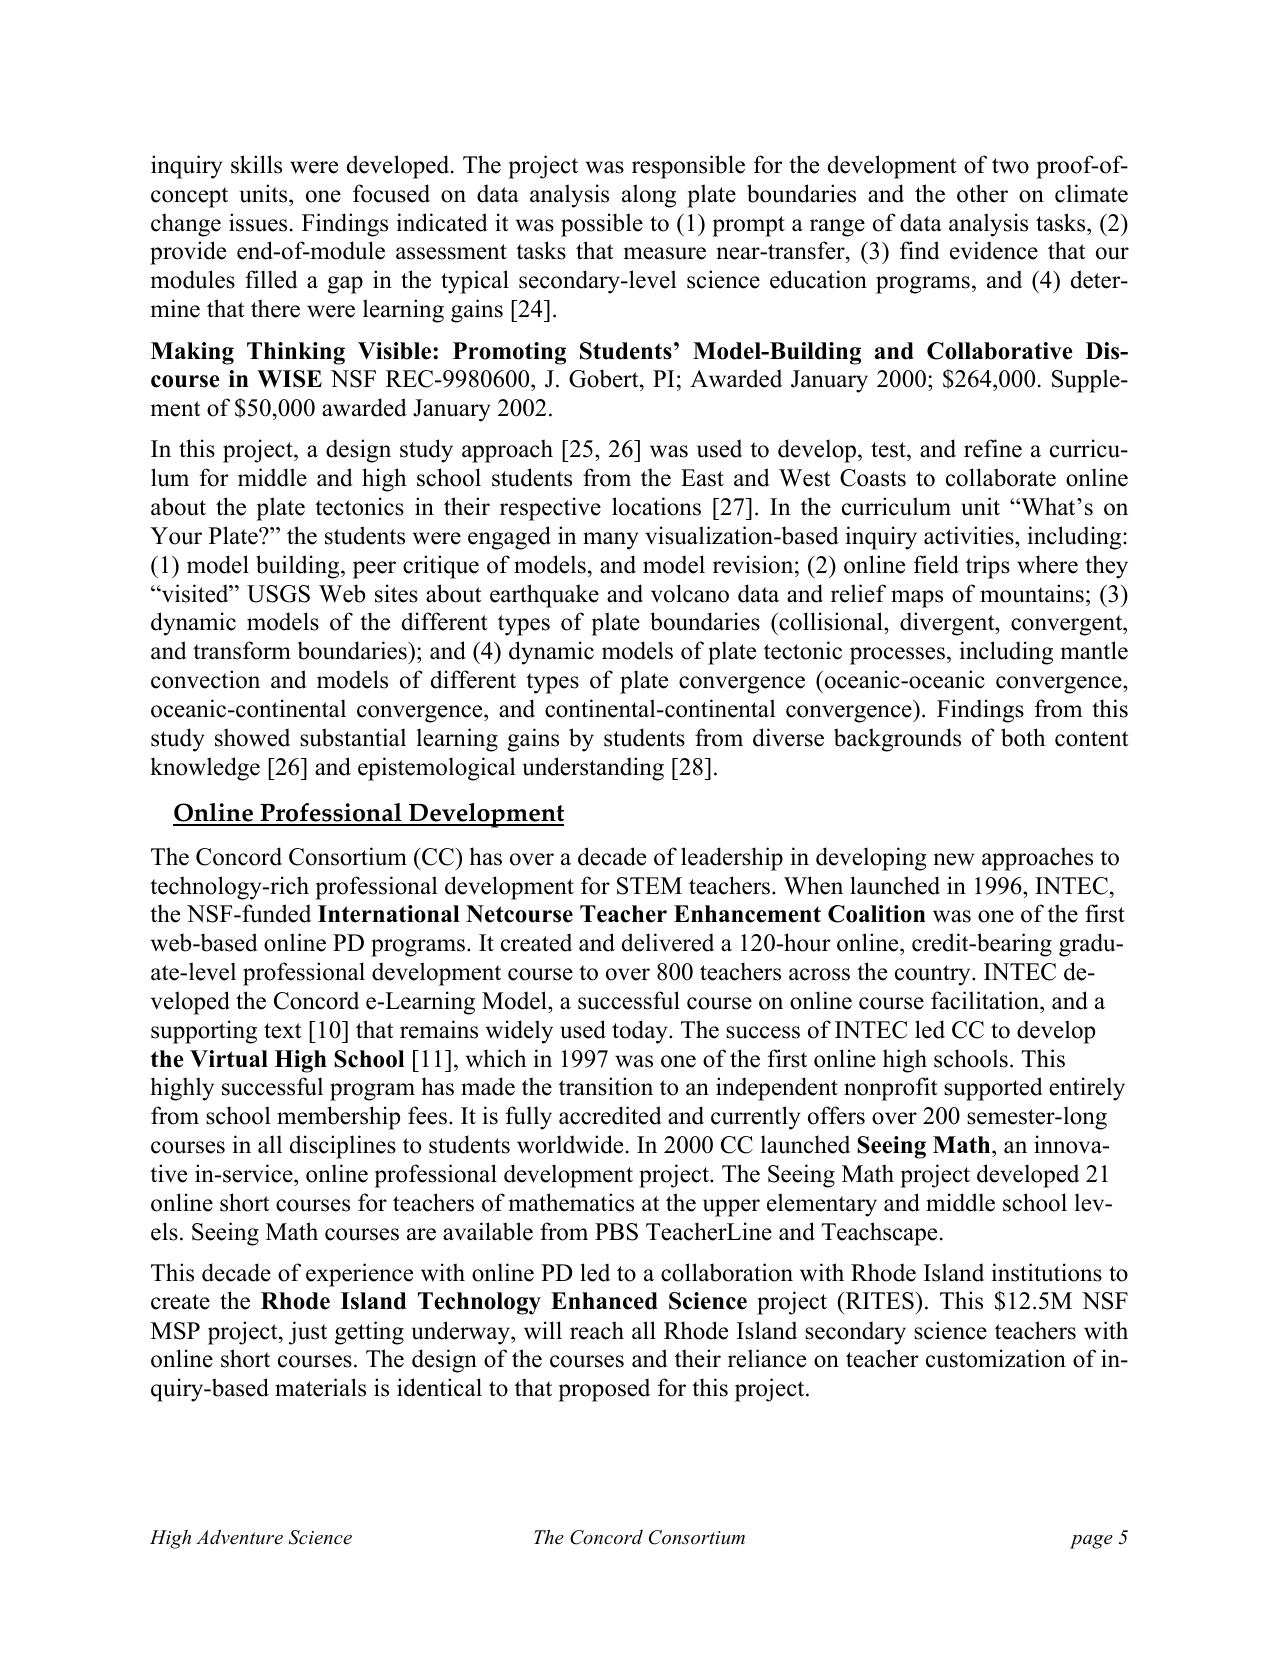  What do you see at coordinates (278, 594) in the page?
I see `USGS` at bounding box center [278, 594].
